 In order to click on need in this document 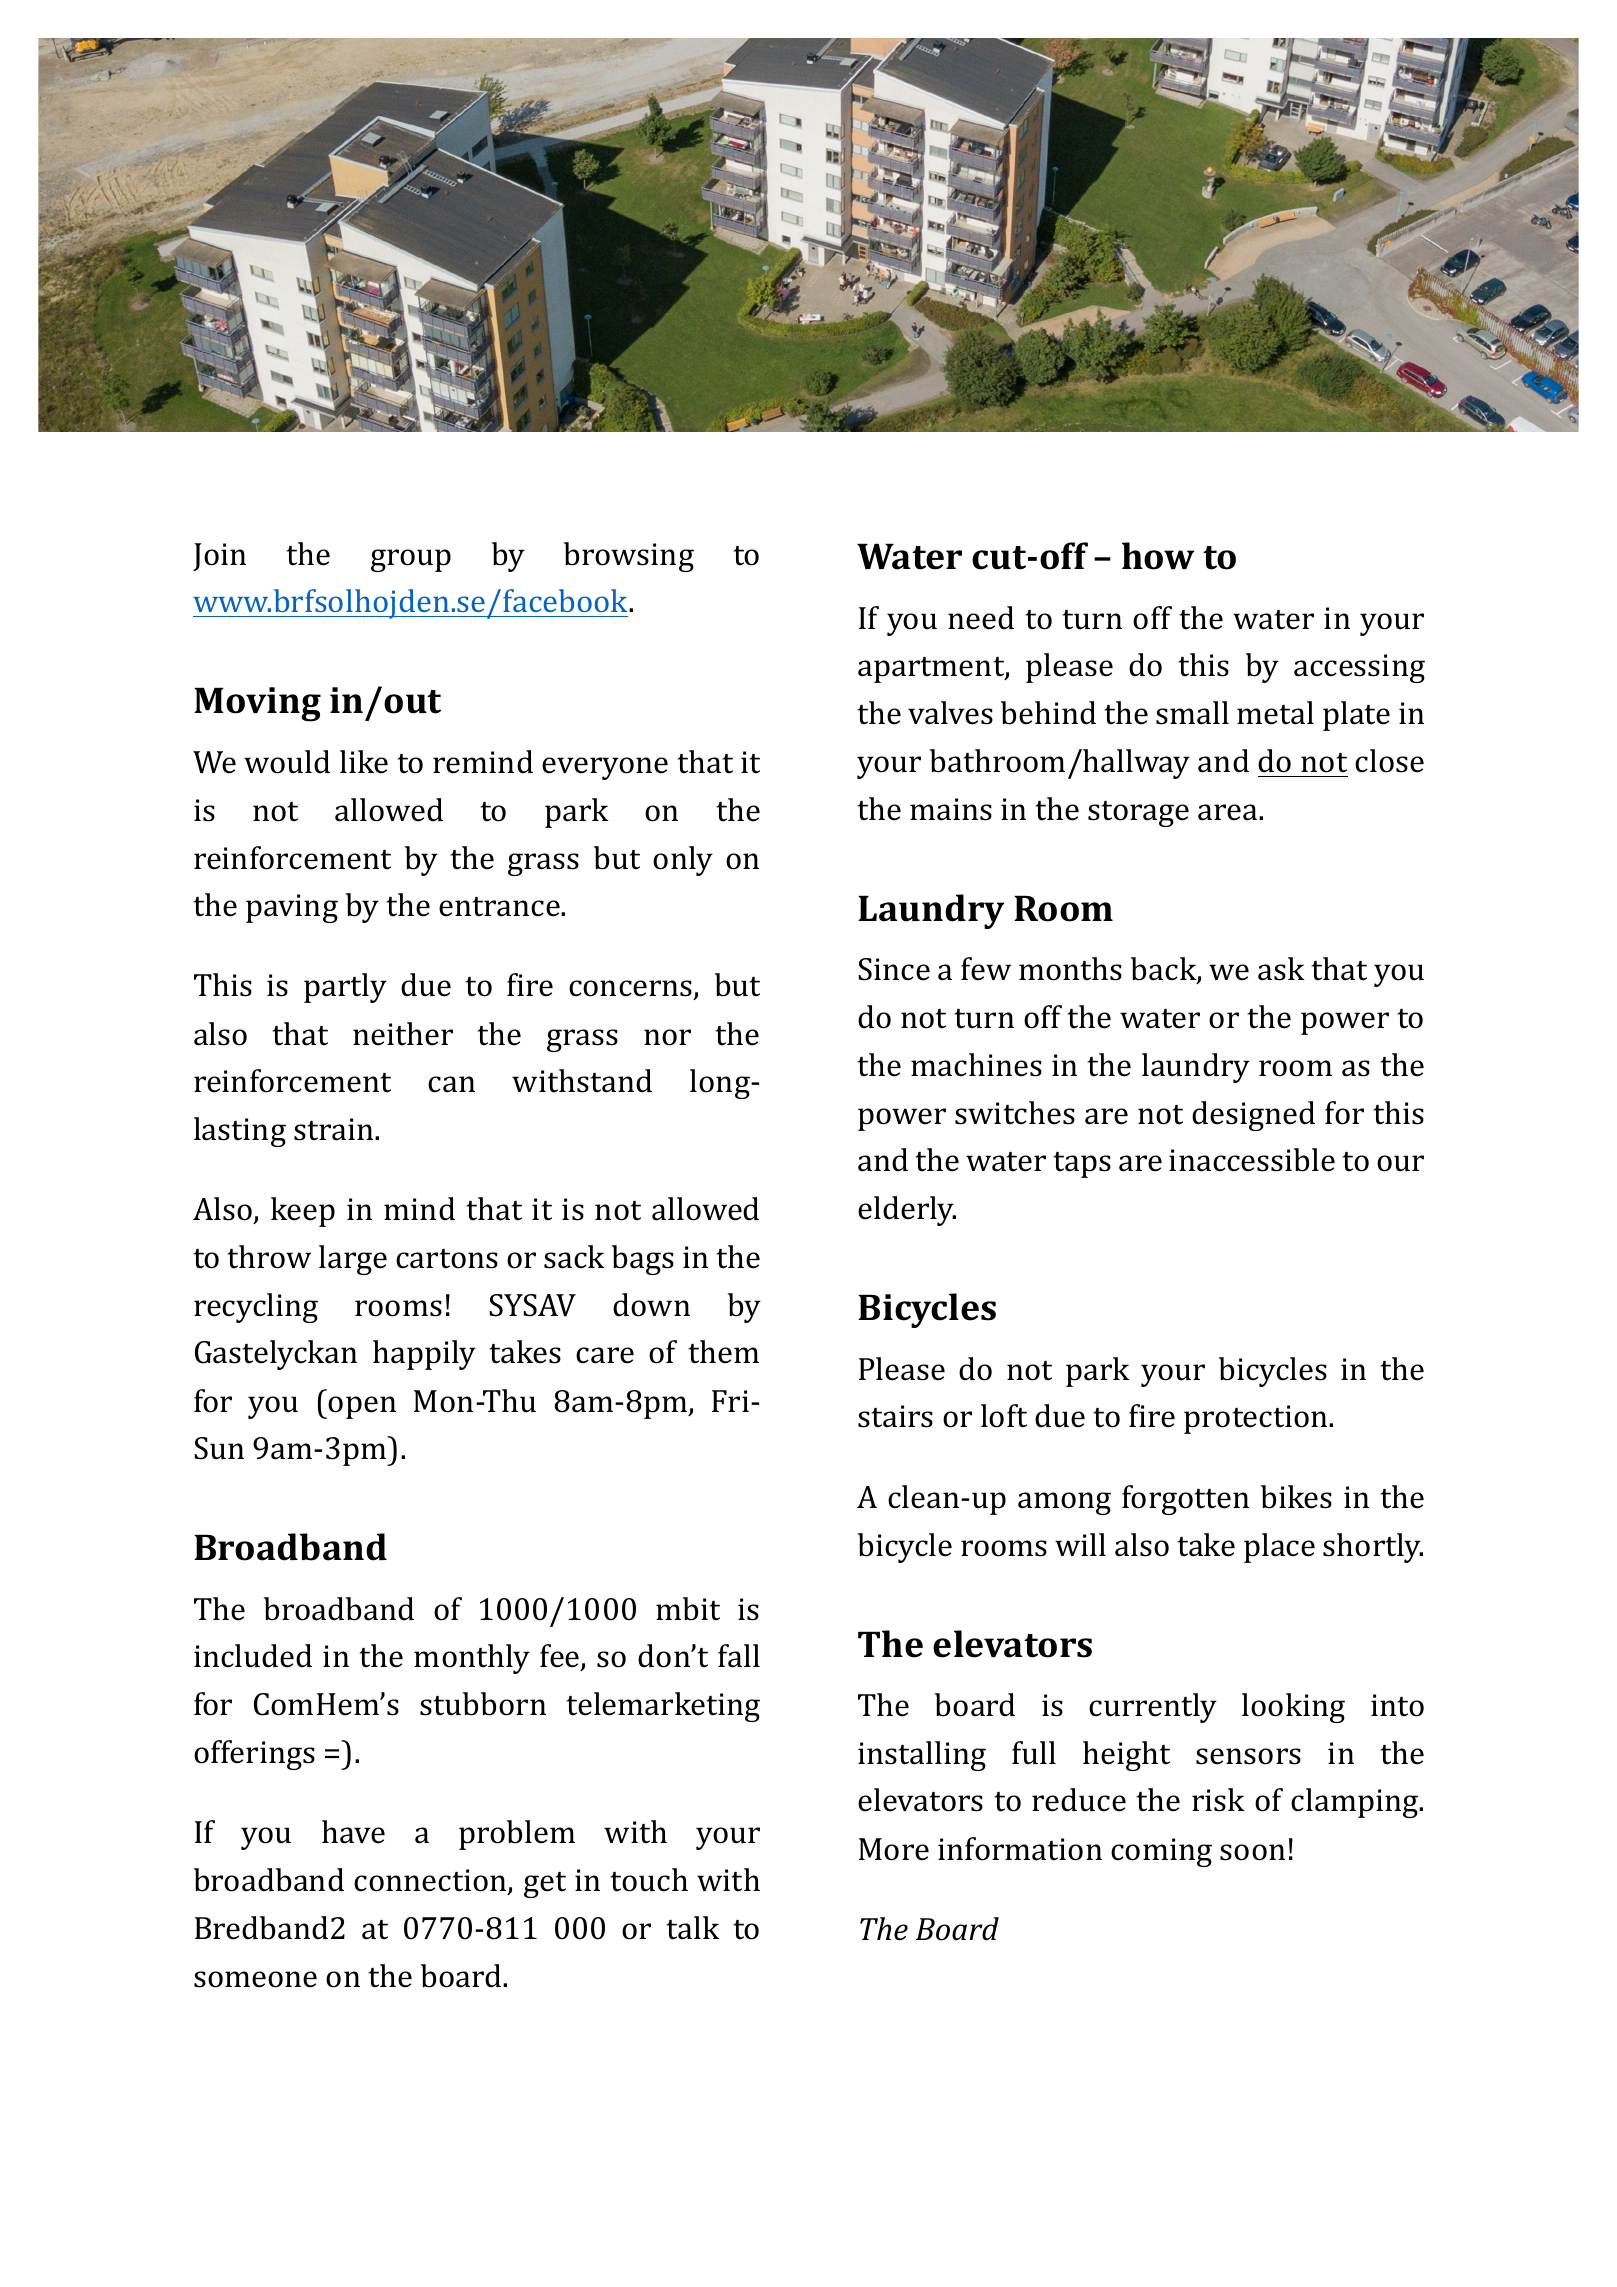, I will do `click(981, 618)`.
